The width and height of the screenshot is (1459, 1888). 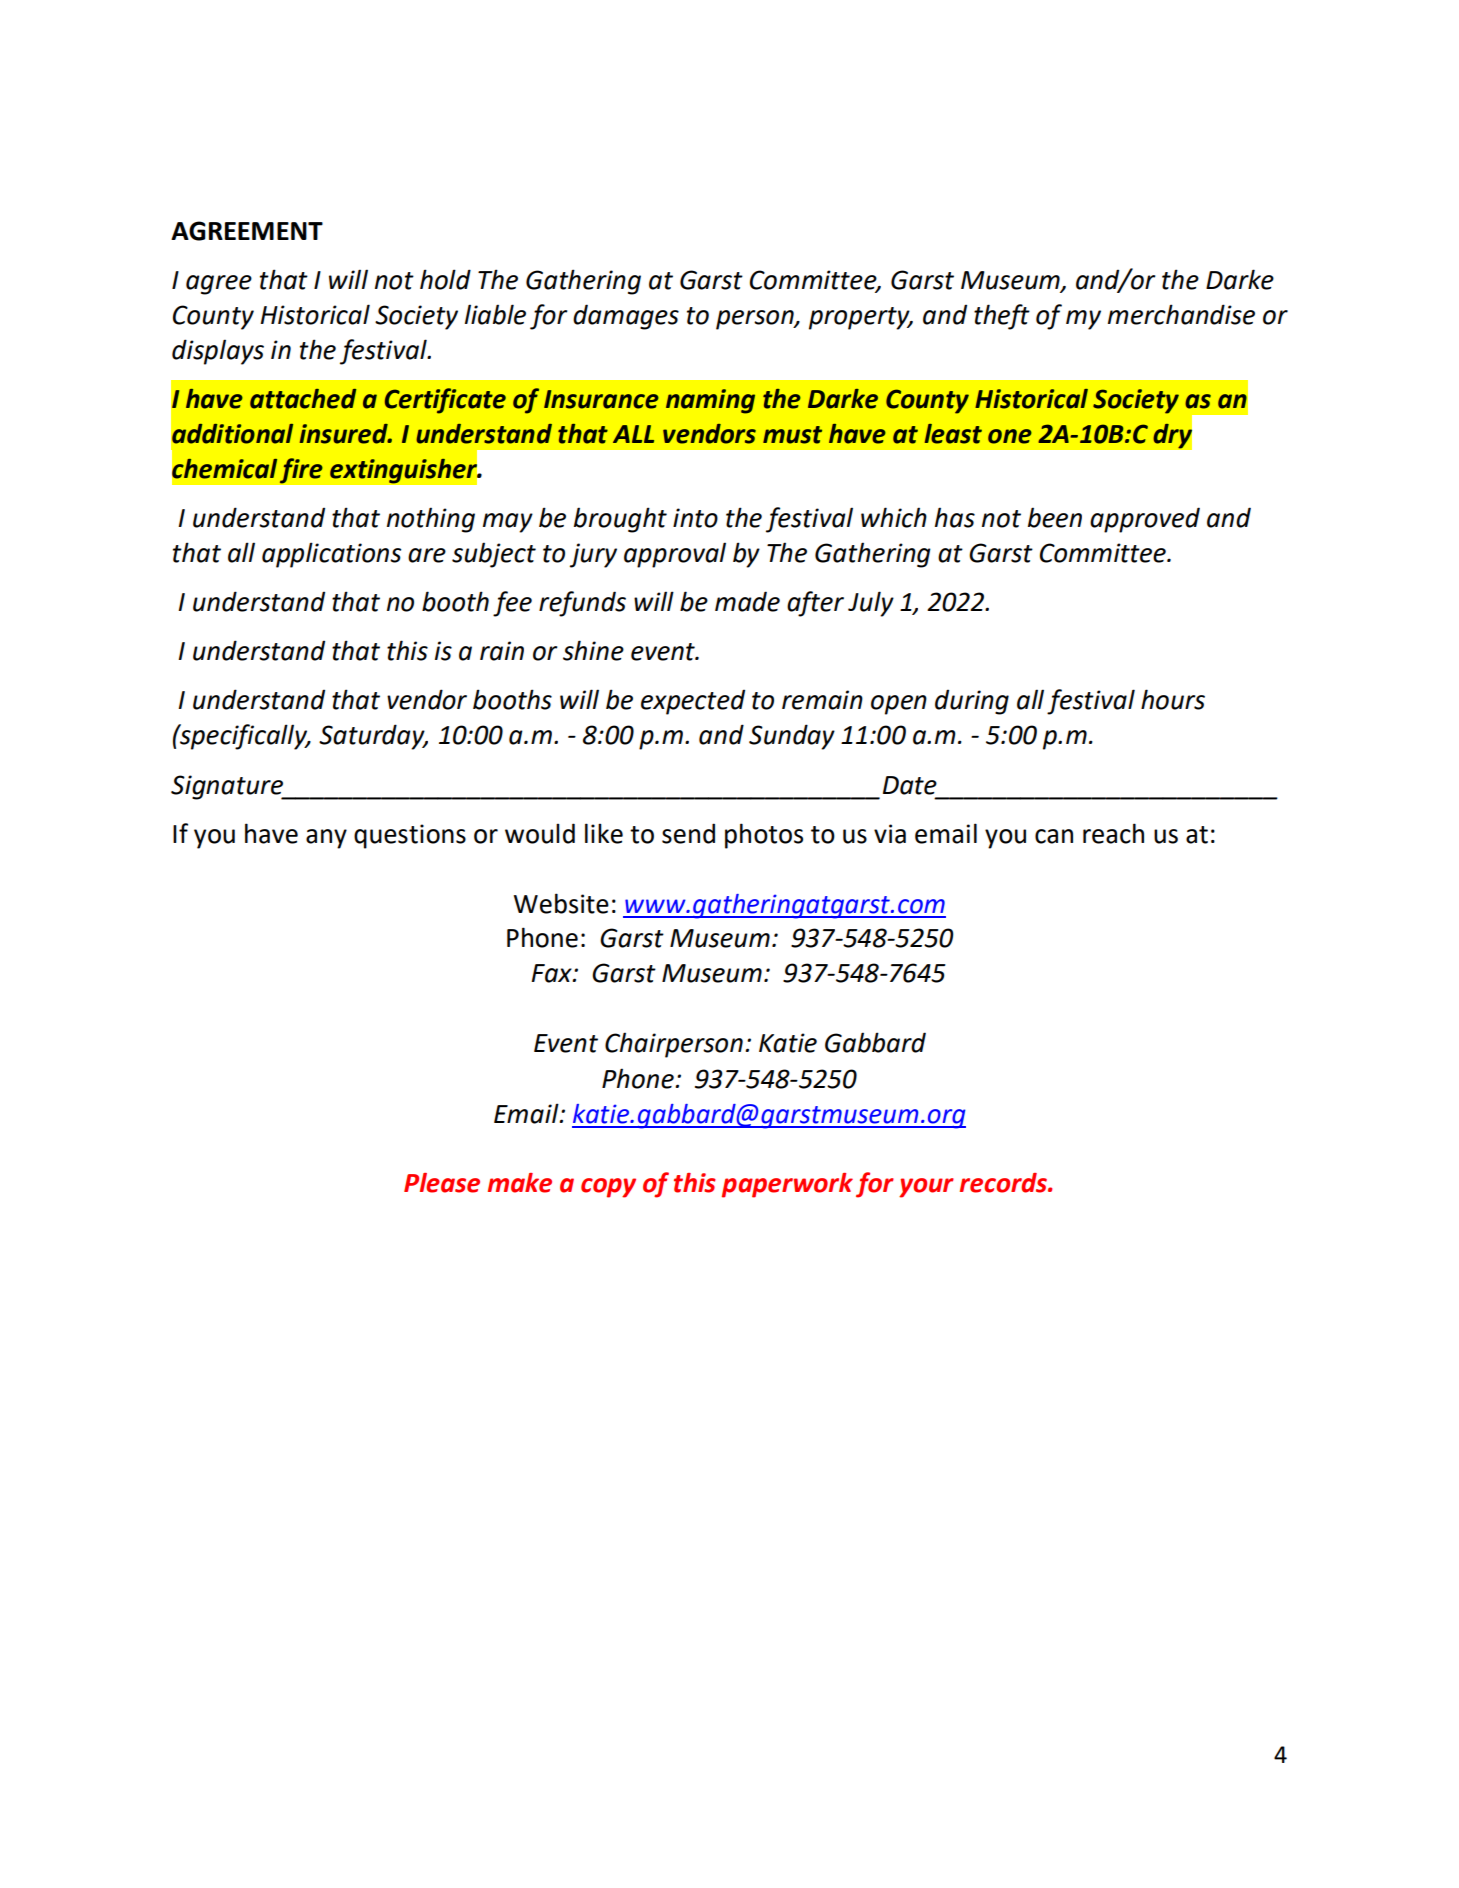 What do you see at coordinates (502, 651) in the screenshot?
I see `rain` at bounding box center [502, 651].
